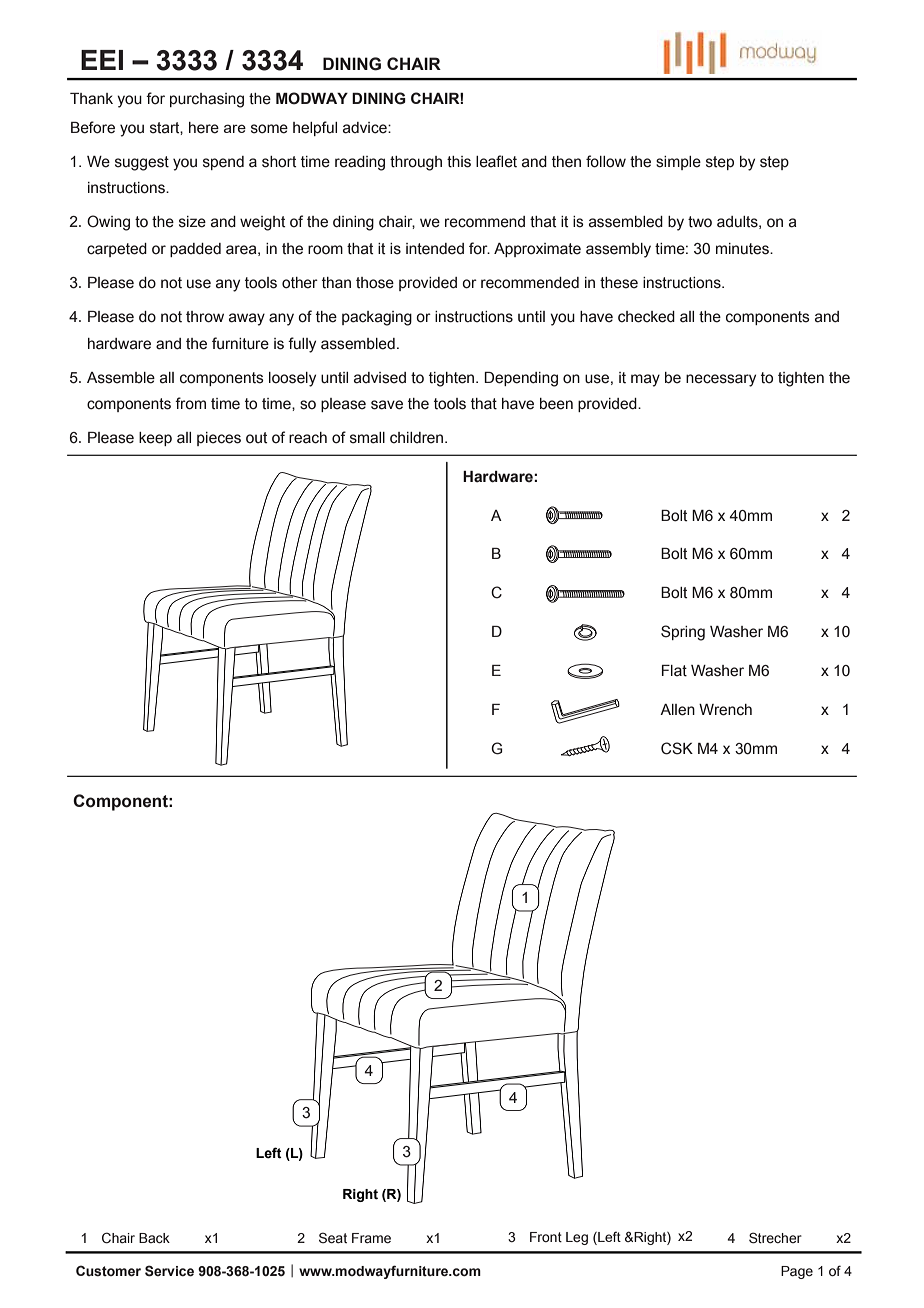  What do you see at coordinates (683, 633) in the screenshot?
I see `Spring` at bounding box center [683, 633].
